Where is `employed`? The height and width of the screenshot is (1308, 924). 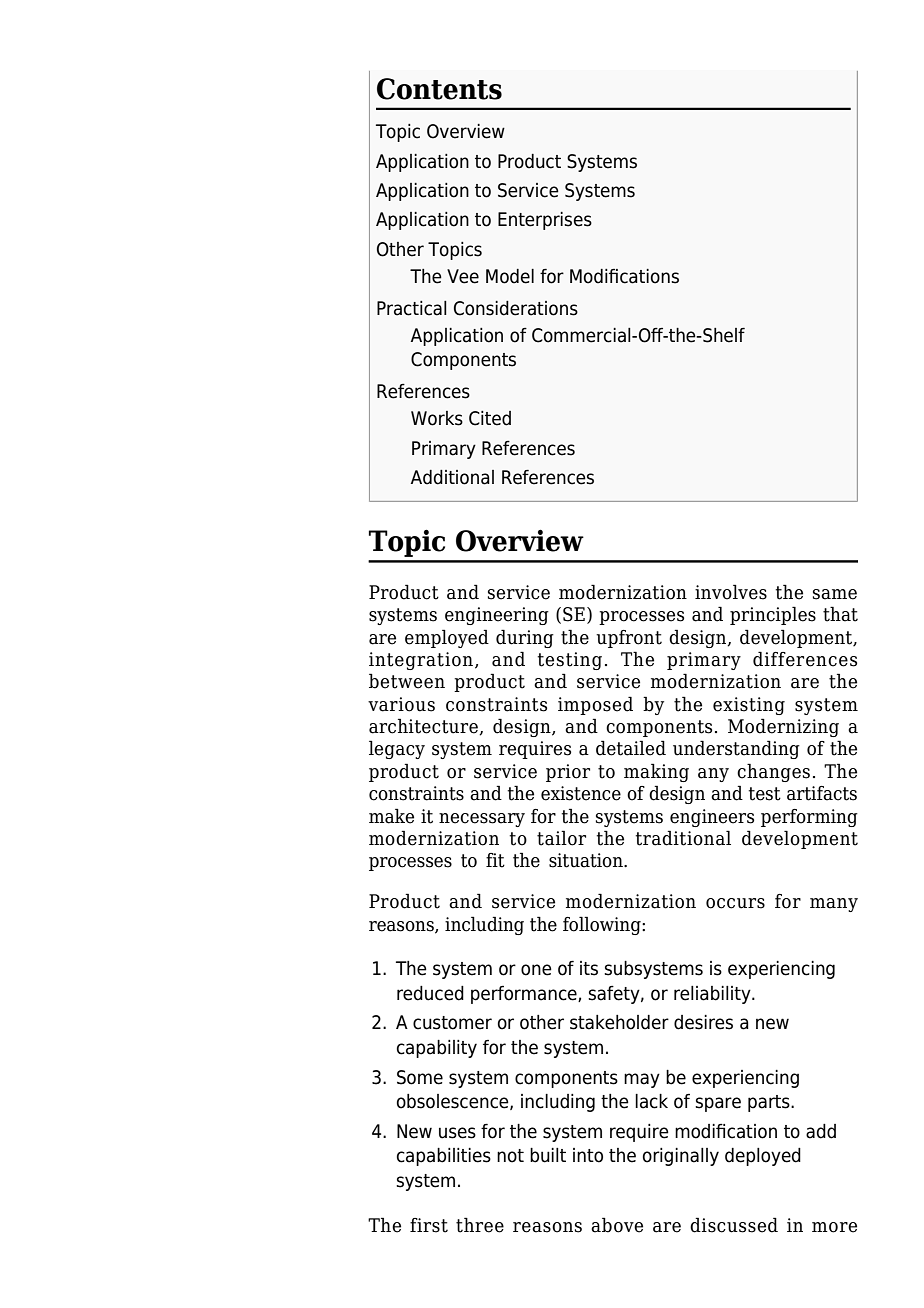
employed is located at coordinates (447, 638).
